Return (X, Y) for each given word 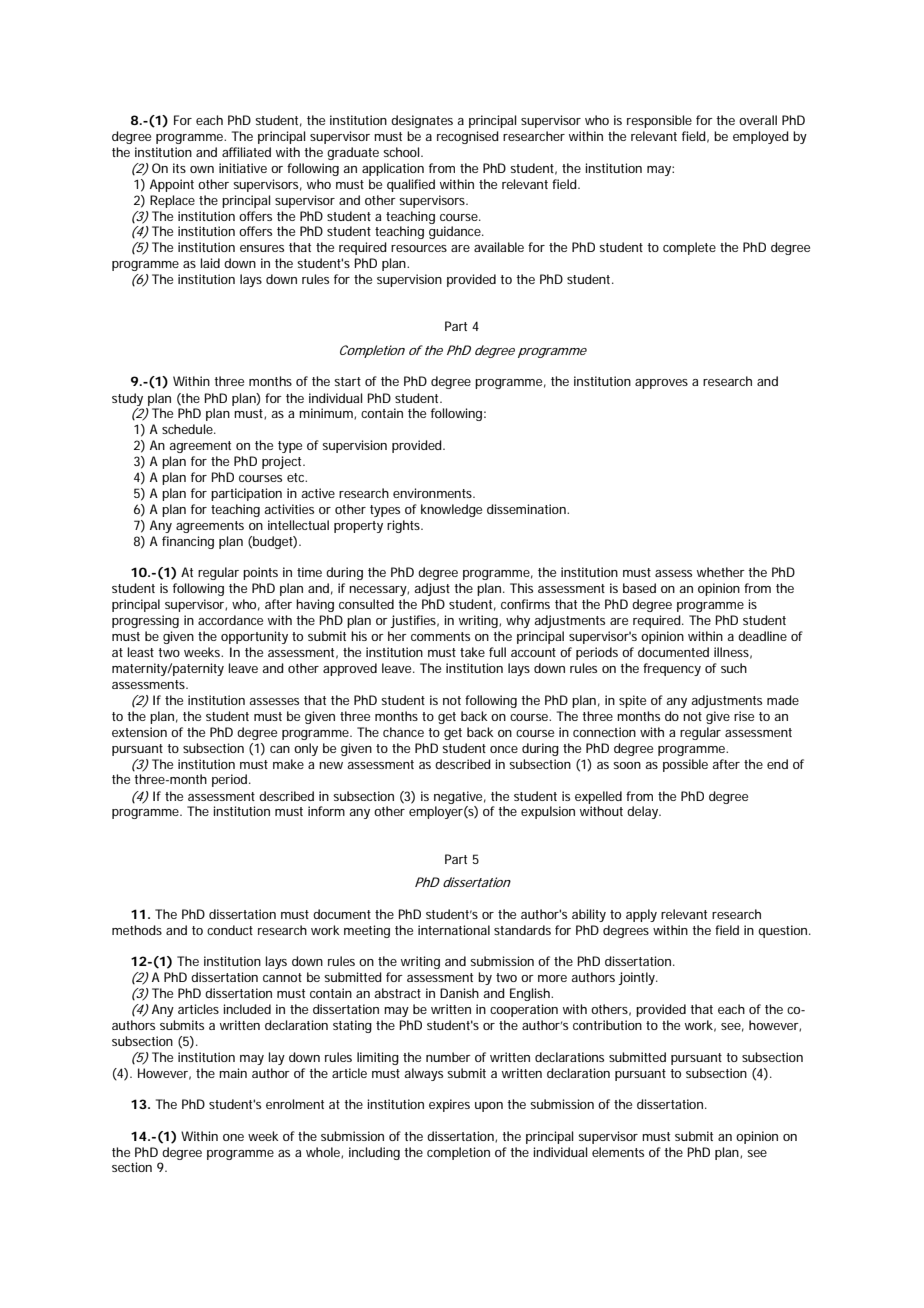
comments (440, 636)
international (454, 930)
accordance (230, 620)
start (347, 381)
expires (449, 1105)
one (233, 1137)
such (734, 668)
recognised (468, 137)
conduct (230, 930)
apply (641, 915)
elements (618, 1152)
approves (661, 384)
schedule (188, 429)
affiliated (246, 152)
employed (761, 137)
